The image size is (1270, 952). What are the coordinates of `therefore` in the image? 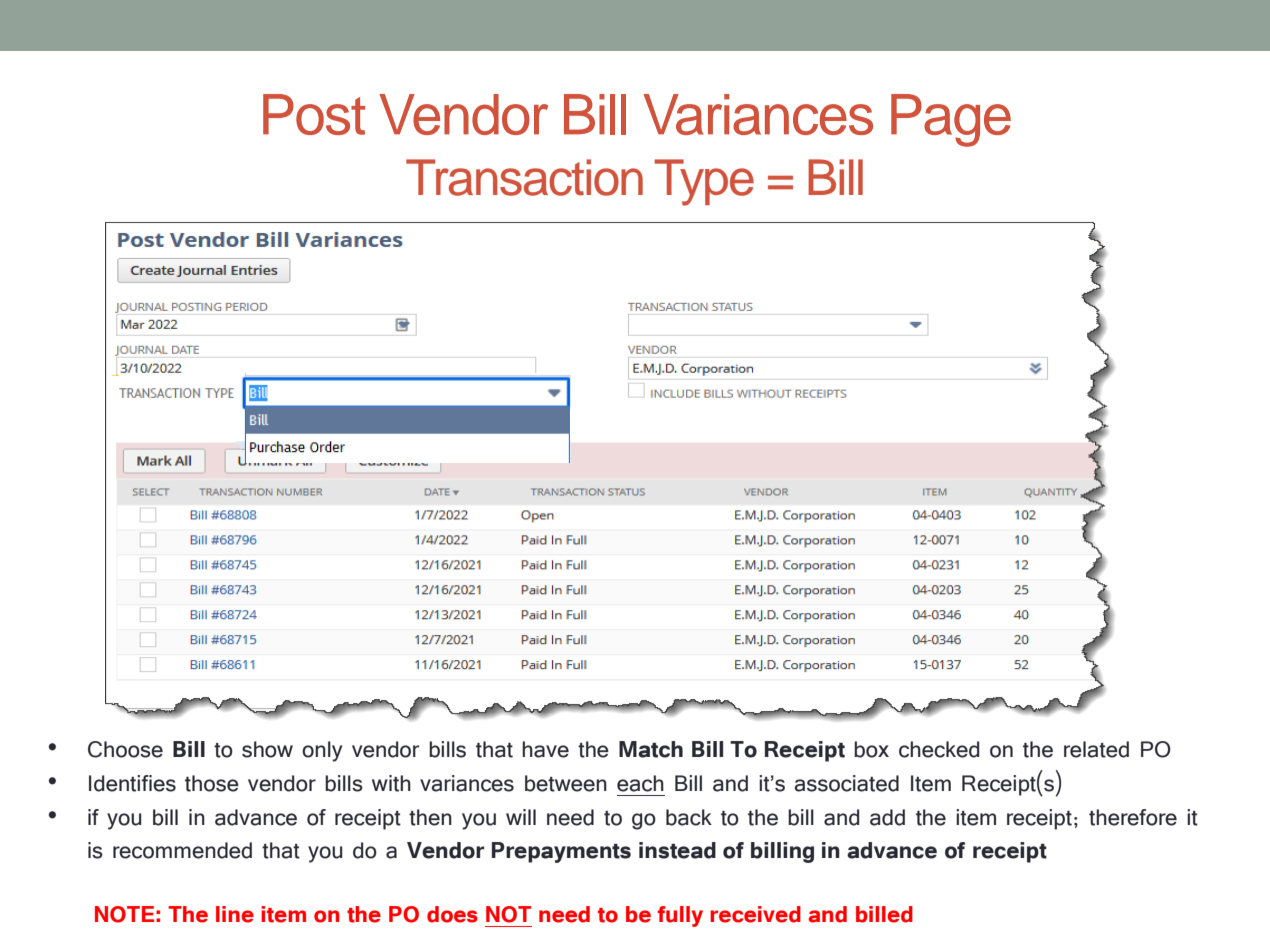 It's located at (1133, 817).
